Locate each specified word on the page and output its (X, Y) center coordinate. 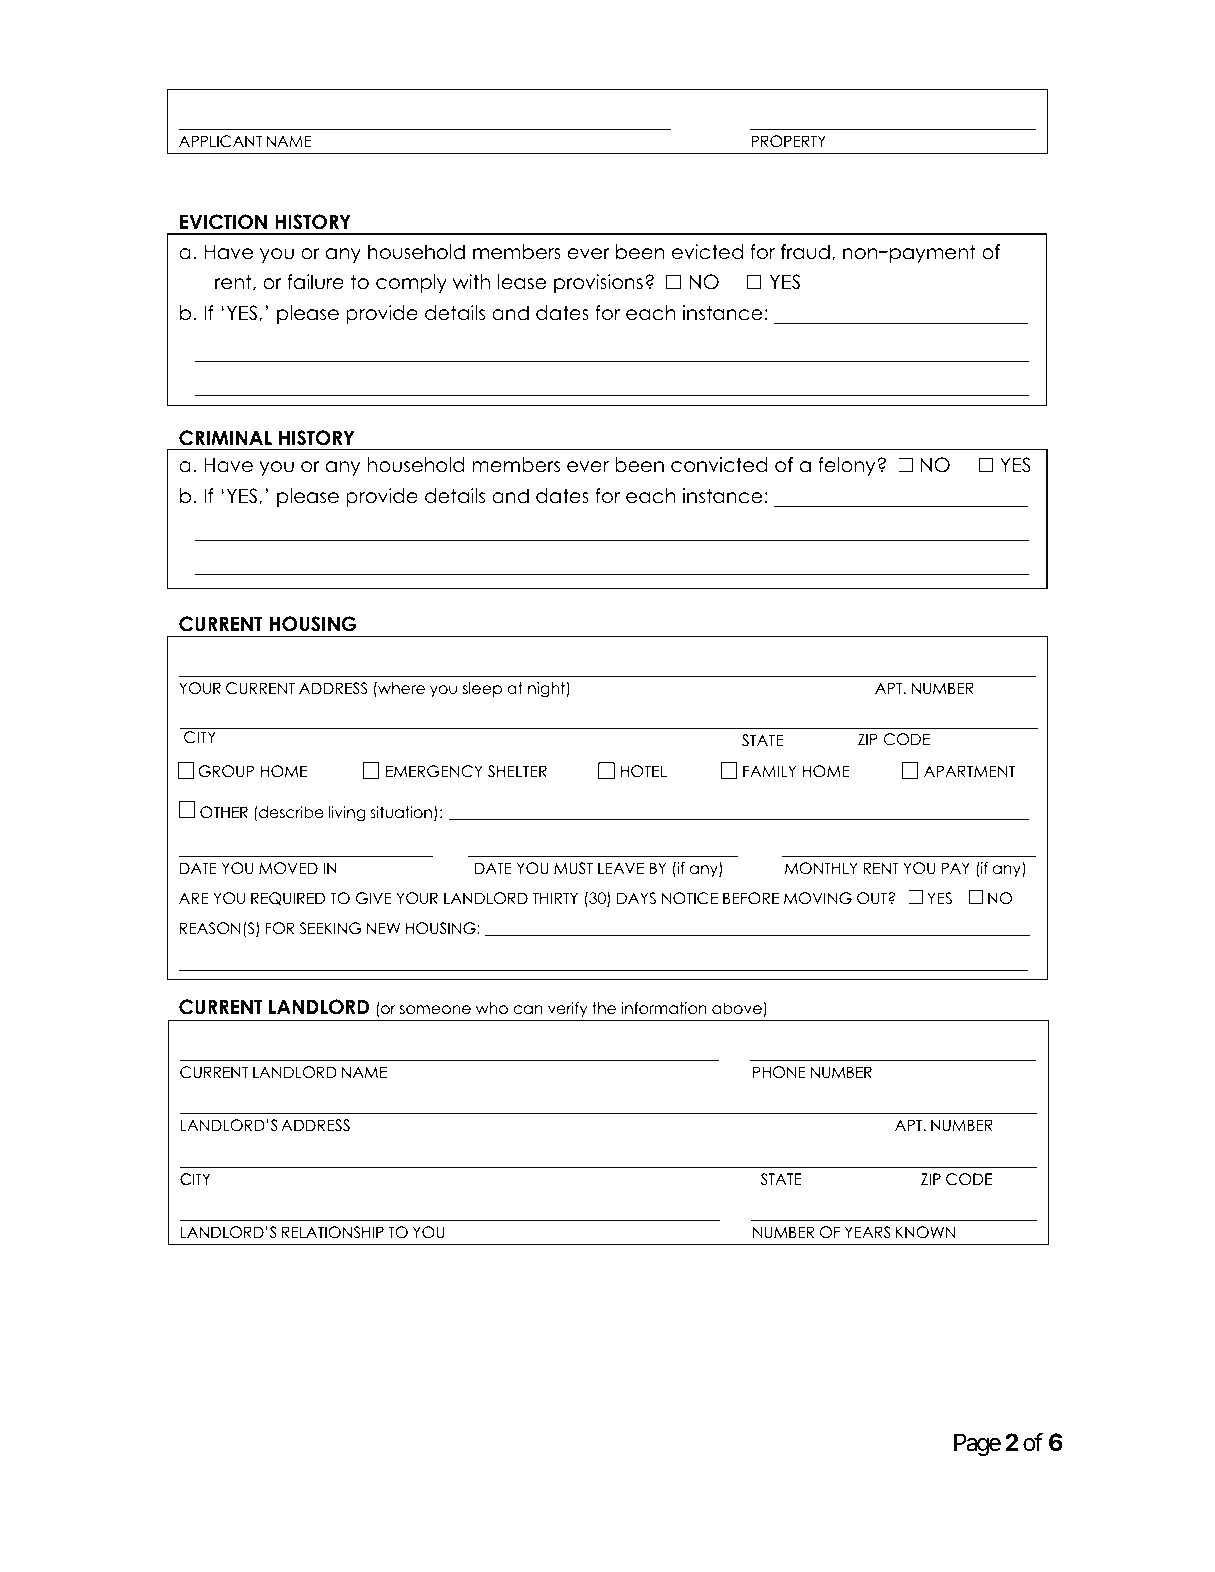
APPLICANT (221, 141)
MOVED (288, 868)
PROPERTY (789, 141)
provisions (598, 283)
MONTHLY (821, 868)
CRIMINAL (225, 438)
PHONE (779, 1072)
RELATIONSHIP (333, 1232)
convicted (719, 465)
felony (848, 466)
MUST (573, 868)
